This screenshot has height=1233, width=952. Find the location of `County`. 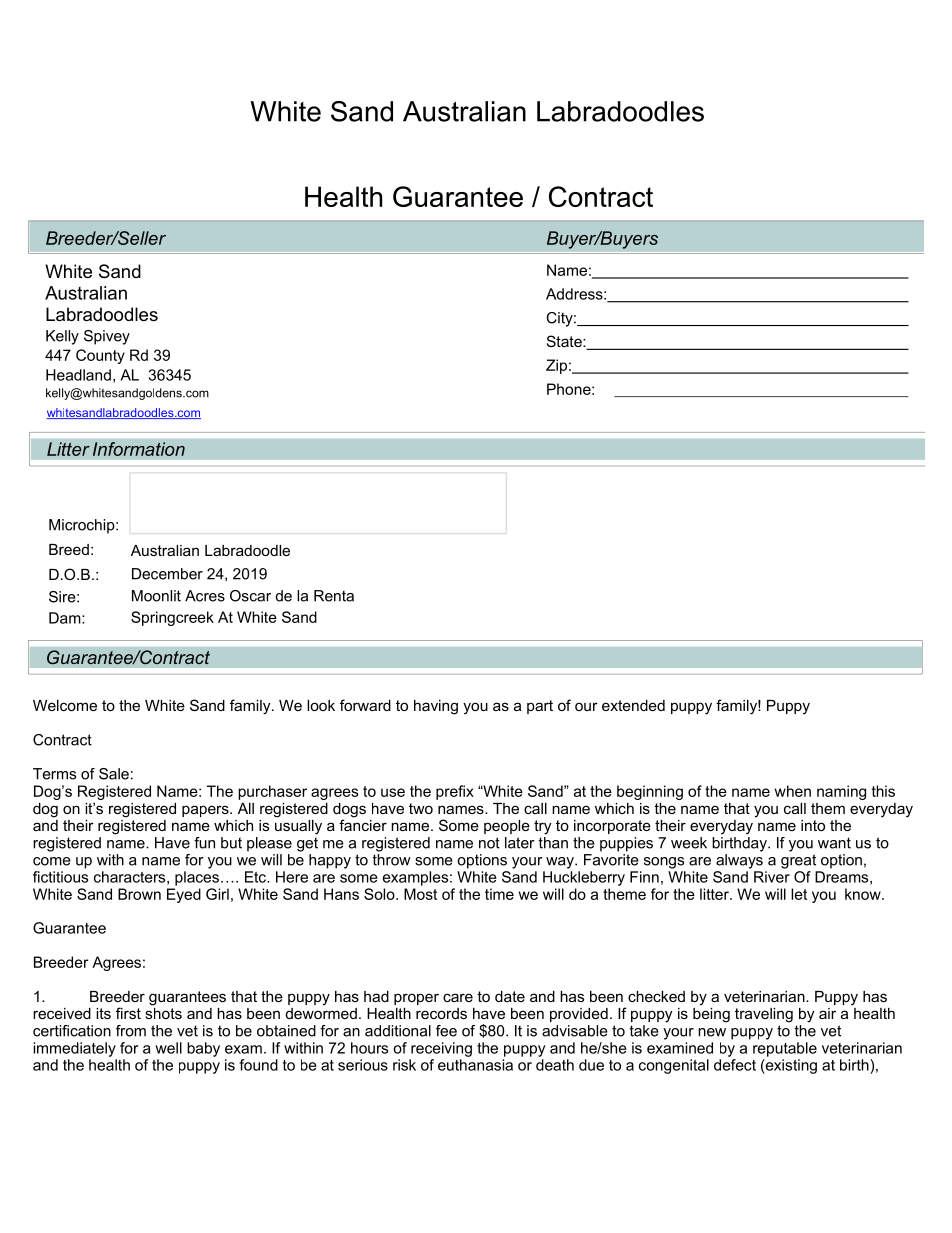

County is located at coordinates (100, 356).
